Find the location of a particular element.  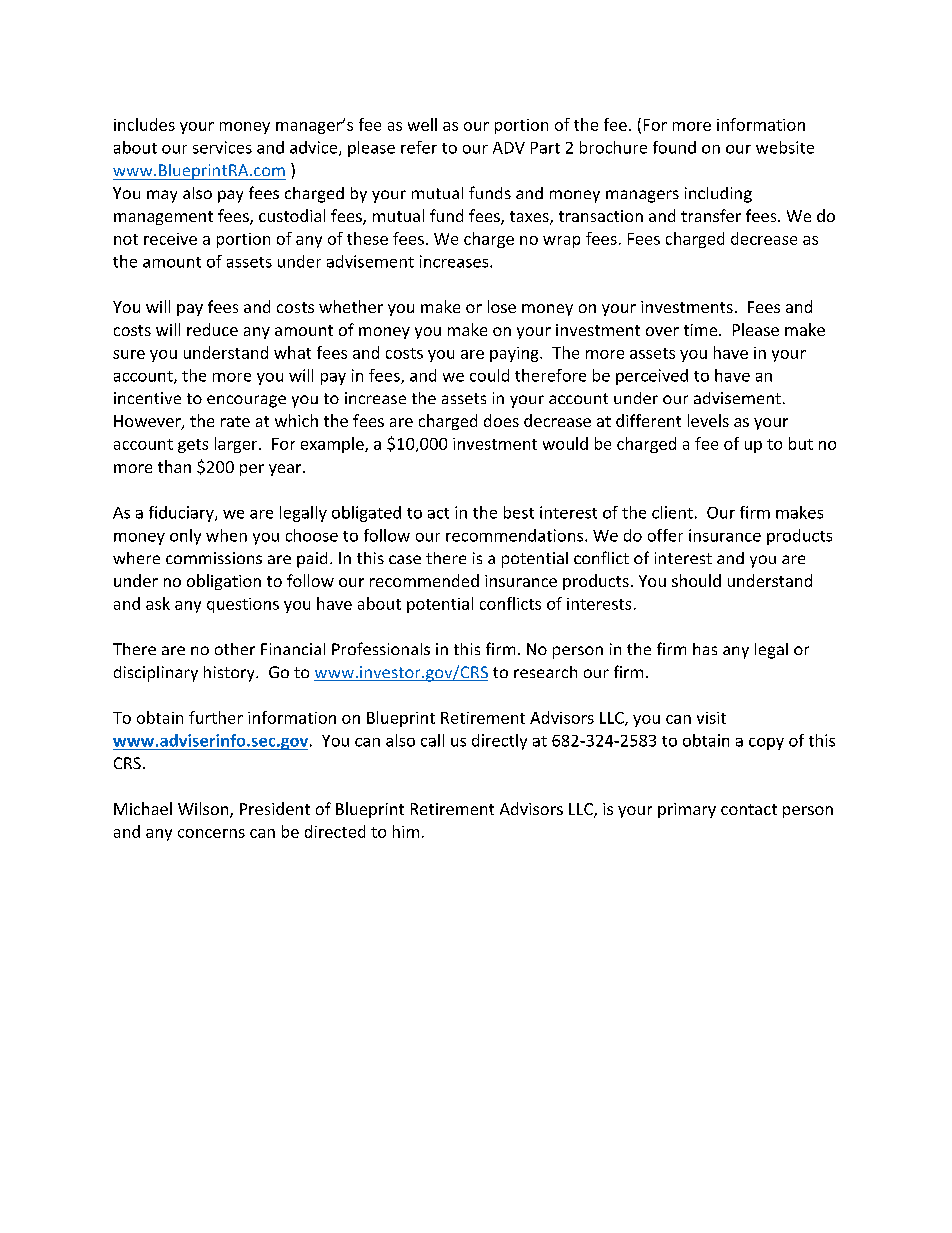

services is located at coordinates (222, 147).
